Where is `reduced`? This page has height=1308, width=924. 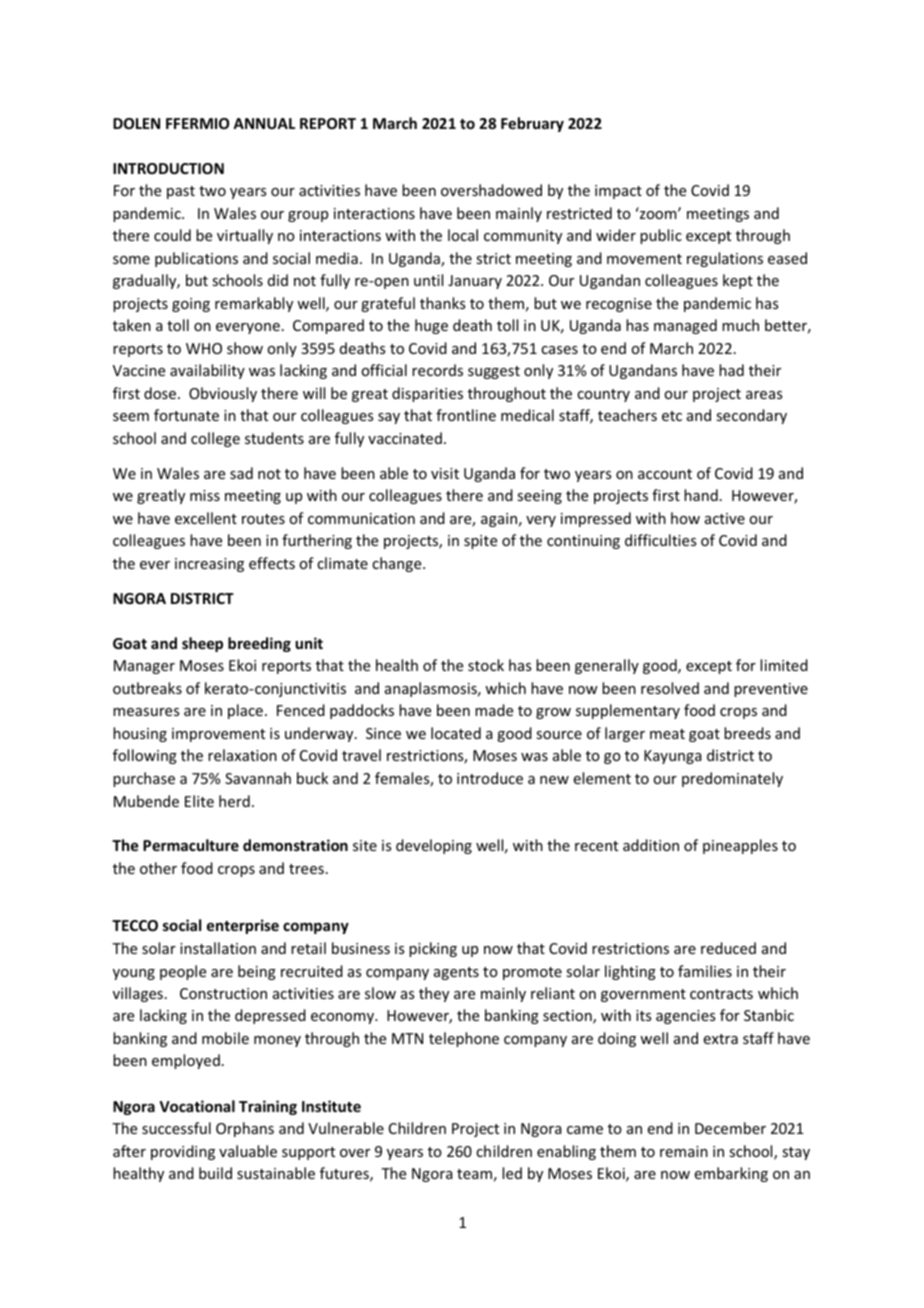 reduced is located at coordinates (728, 948).
